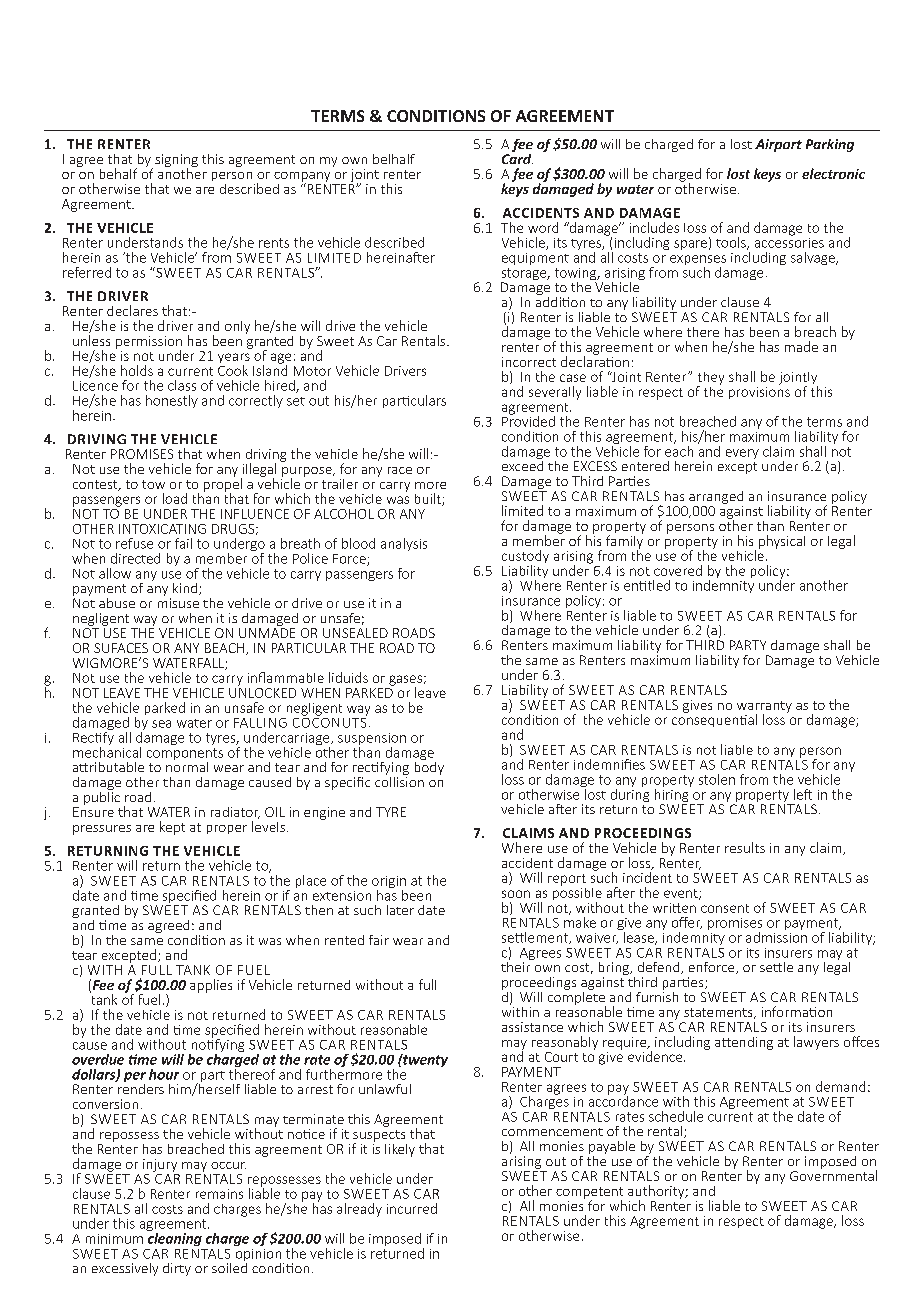  Describe the element at coordinates (776, 936) in the screenshot. I see `admission` at that location.
